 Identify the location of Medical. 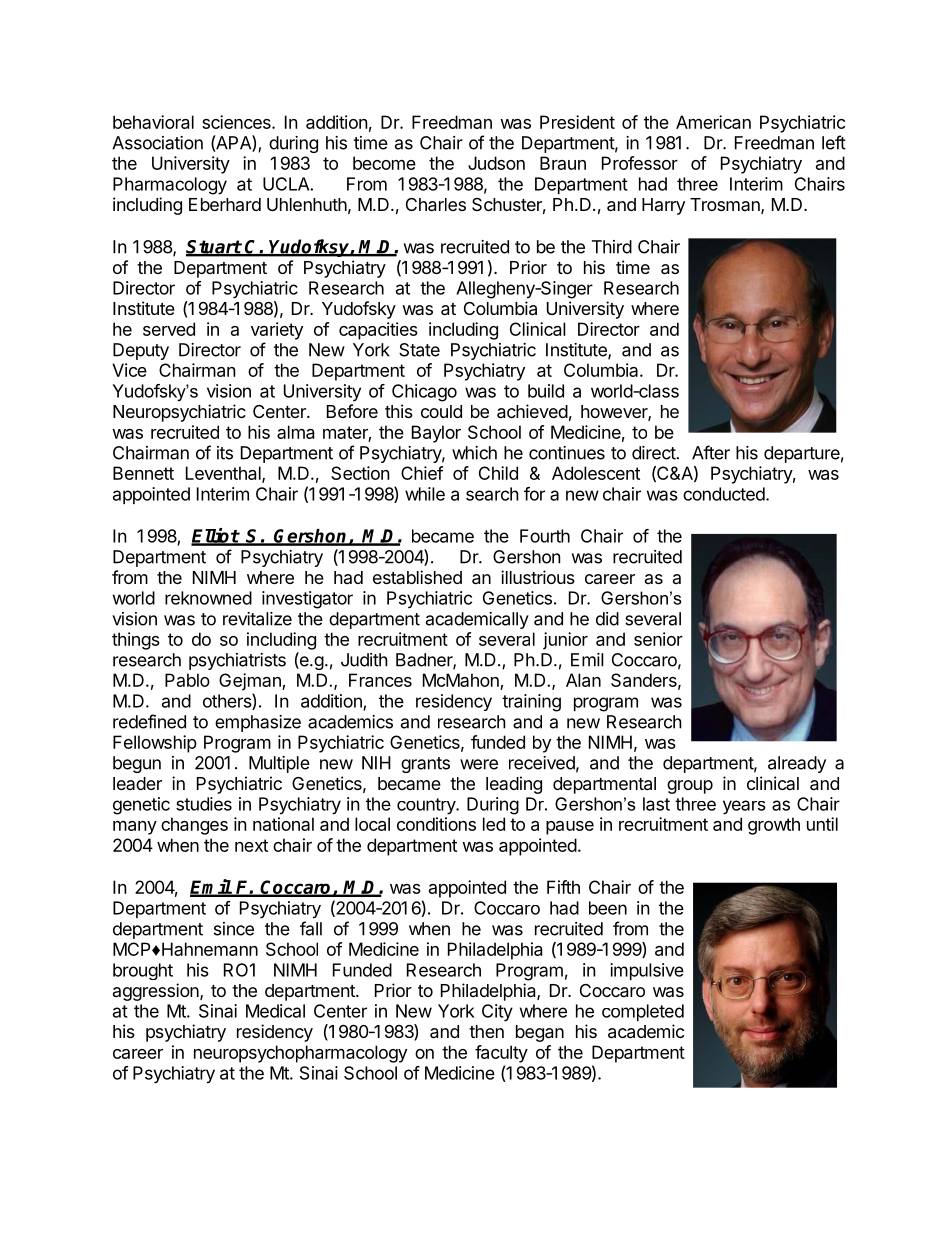
(275, 1011).
